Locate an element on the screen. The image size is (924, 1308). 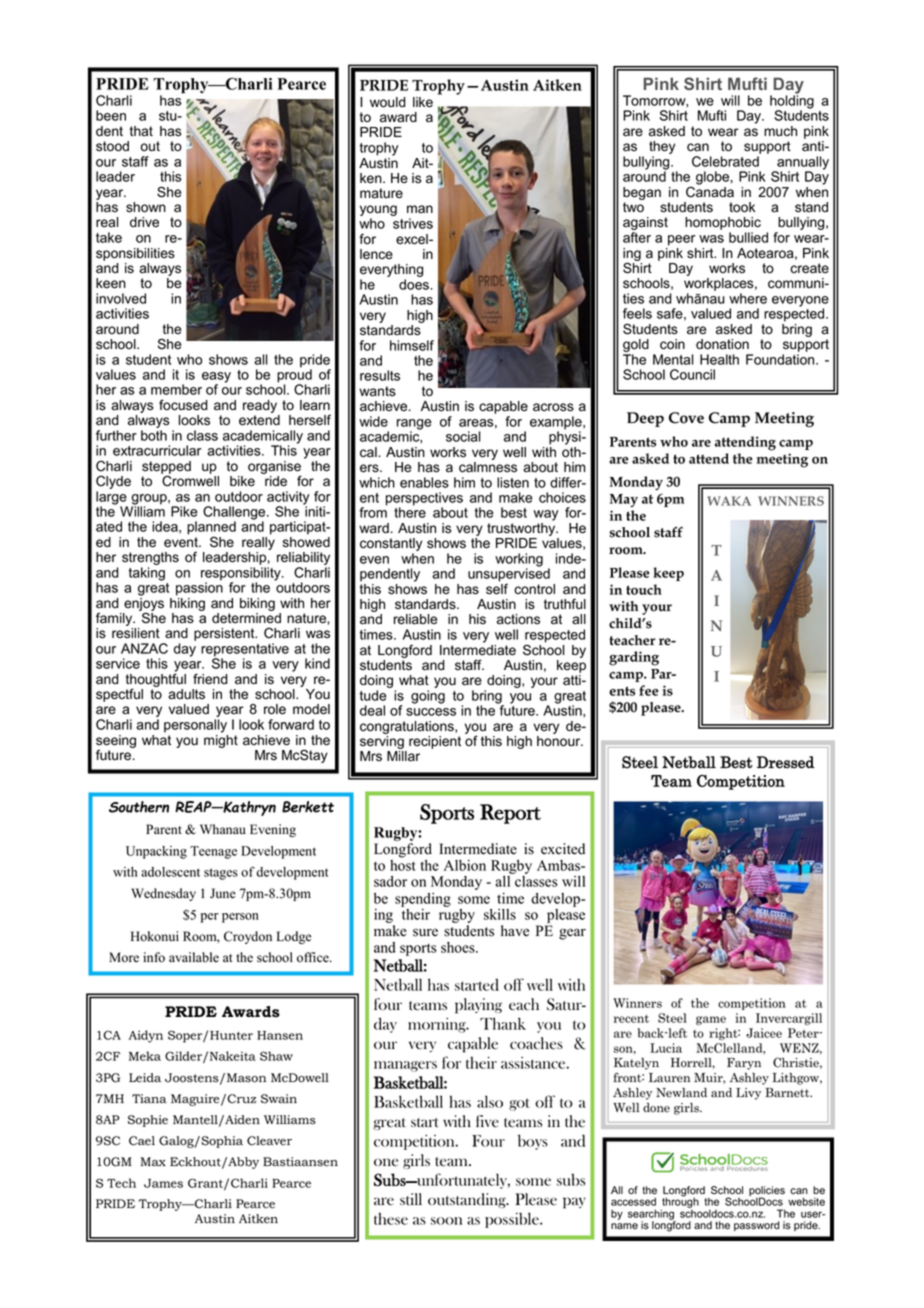
friend is located at coordinates (210, 679).
